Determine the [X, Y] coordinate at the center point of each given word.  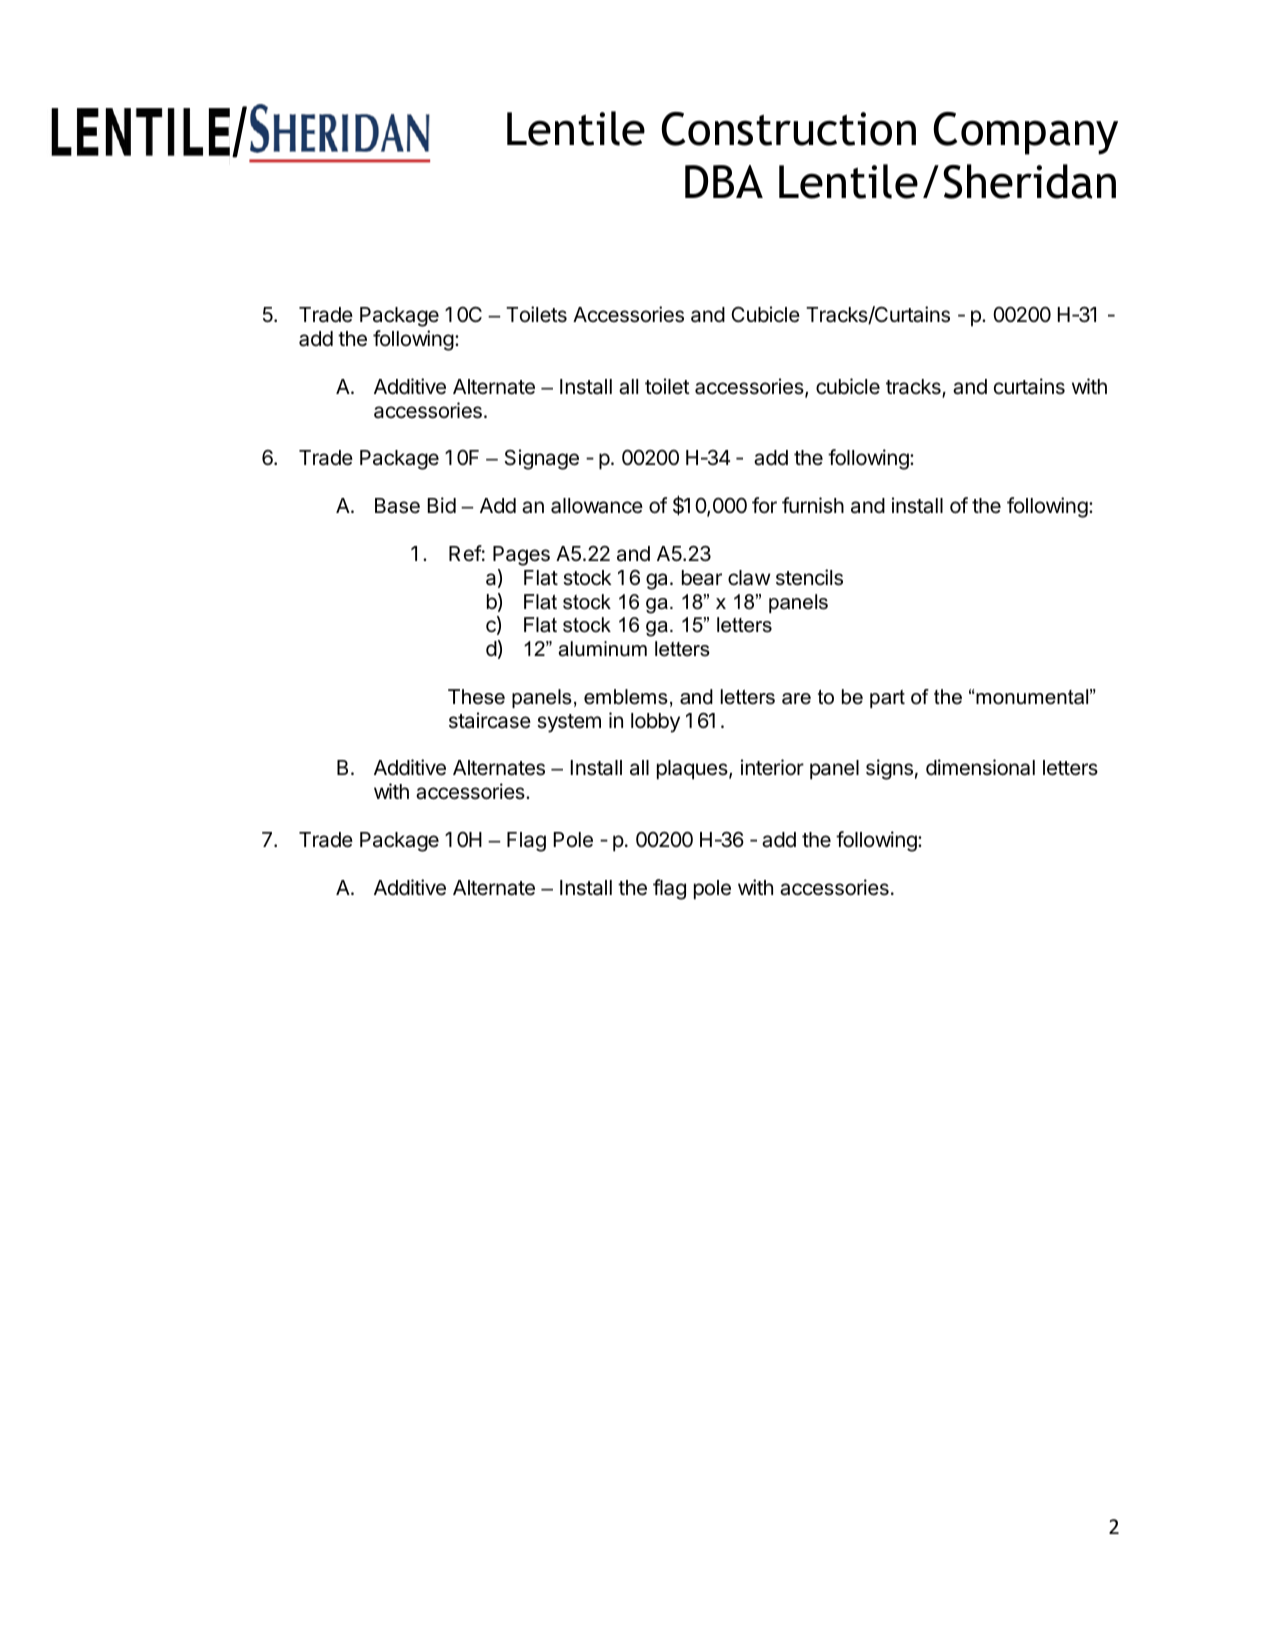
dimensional [980, 767]
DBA [724, 181]
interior [772, 767]
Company [1025, 133]
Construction [788, 129]
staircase [490, 720]
